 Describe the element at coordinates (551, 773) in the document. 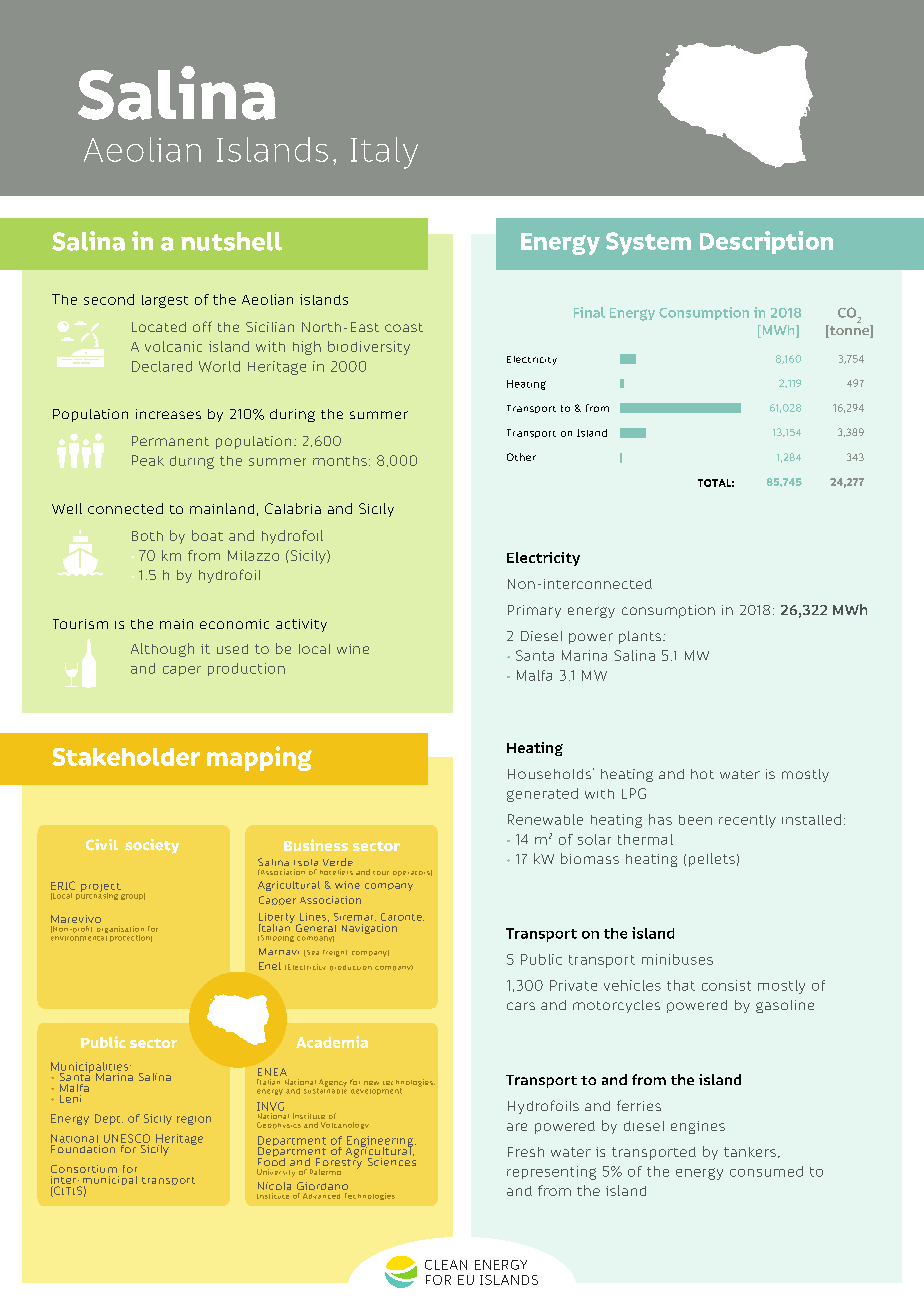

I see `Households` at that location.
